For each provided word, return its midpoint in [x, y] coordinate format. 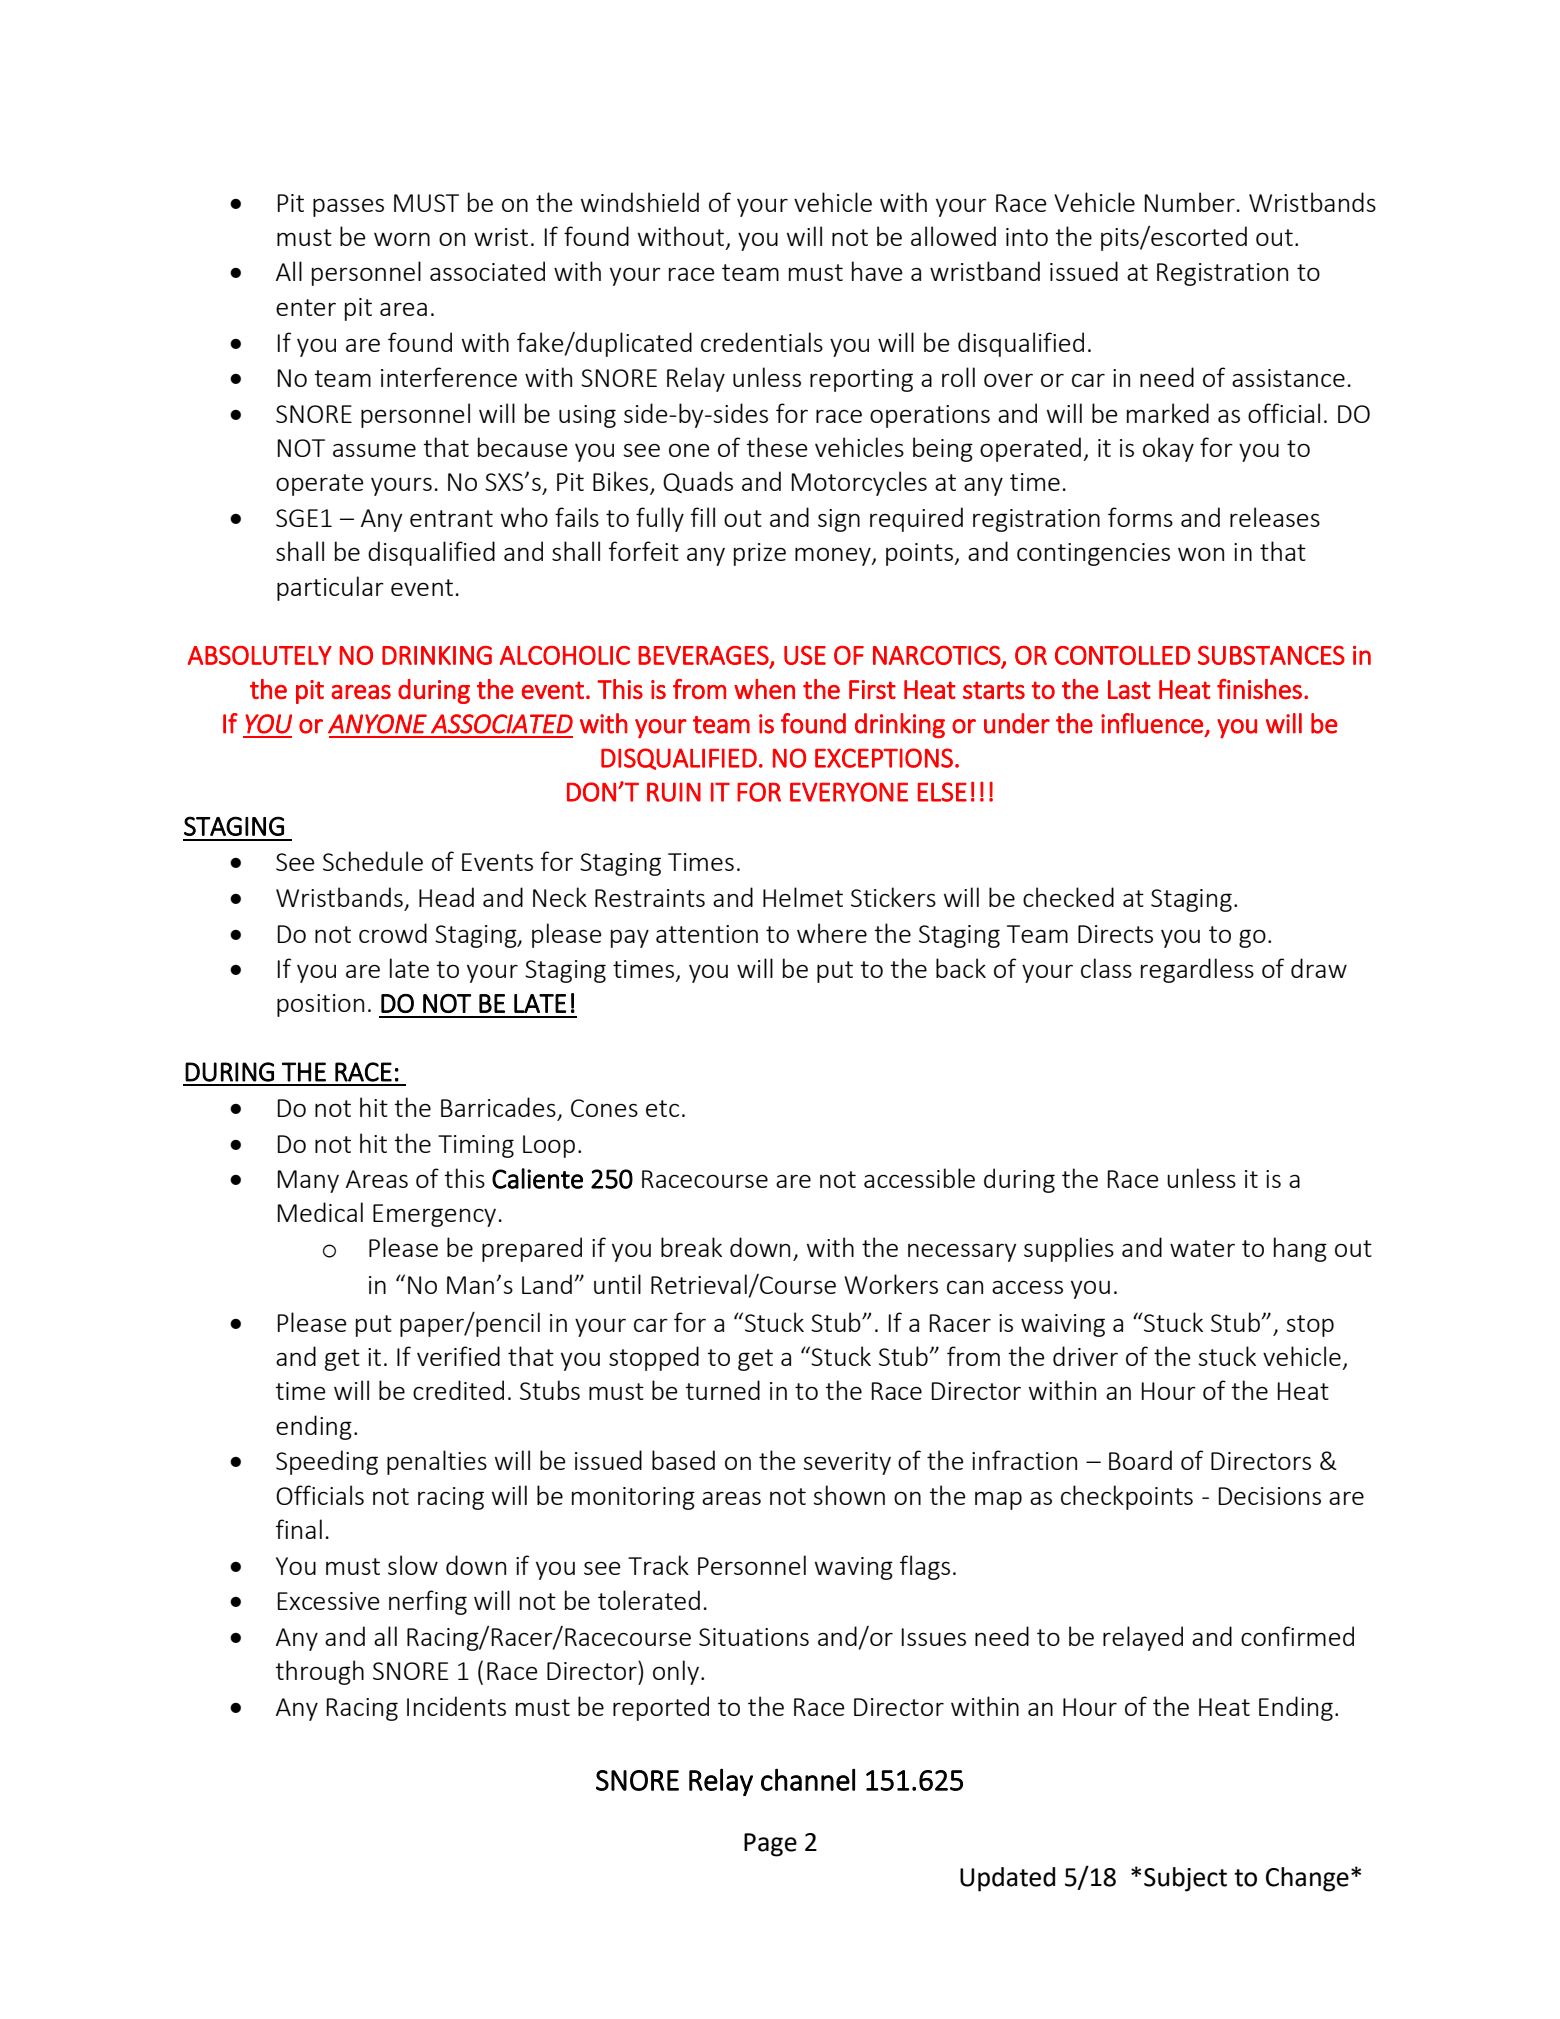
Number [1189, 202]
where [832, 933]
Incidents [456, 1706]
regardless [1197, 970]
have [877, 271]
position [320, 1005]
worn [402, 239]
